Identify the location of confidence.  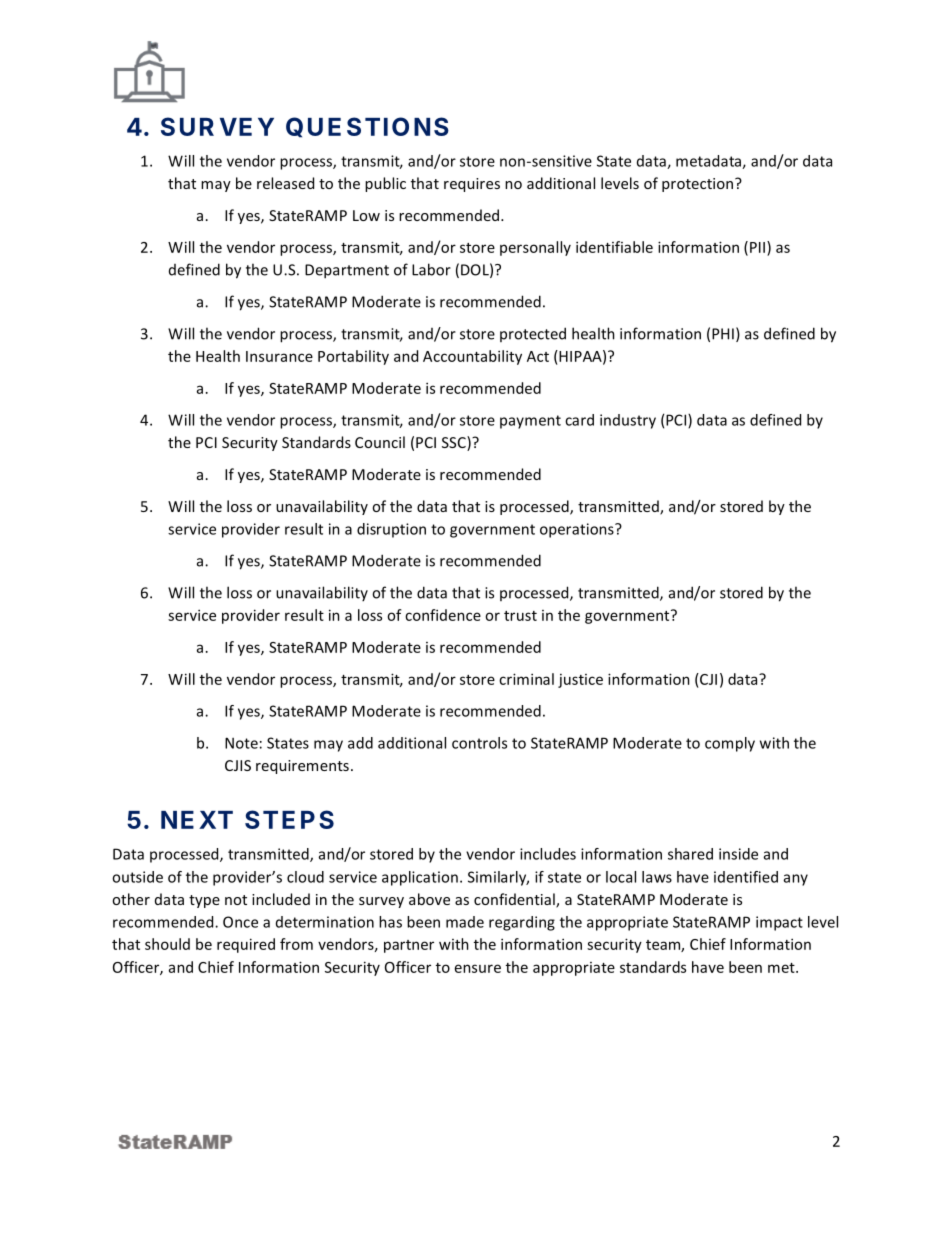
(443, 615).
